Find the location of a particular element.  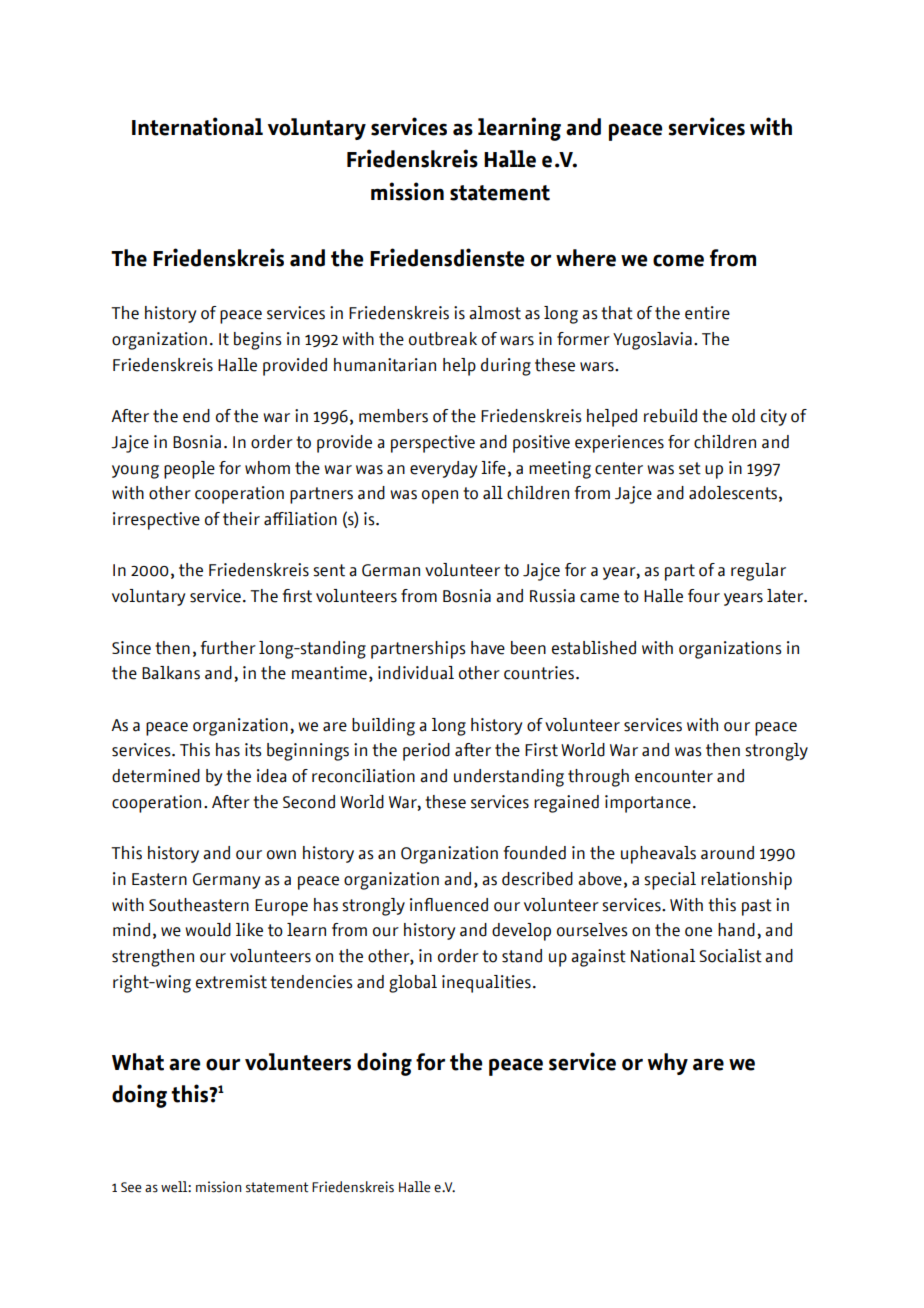

Russia is located at coordinates (552, 596).
